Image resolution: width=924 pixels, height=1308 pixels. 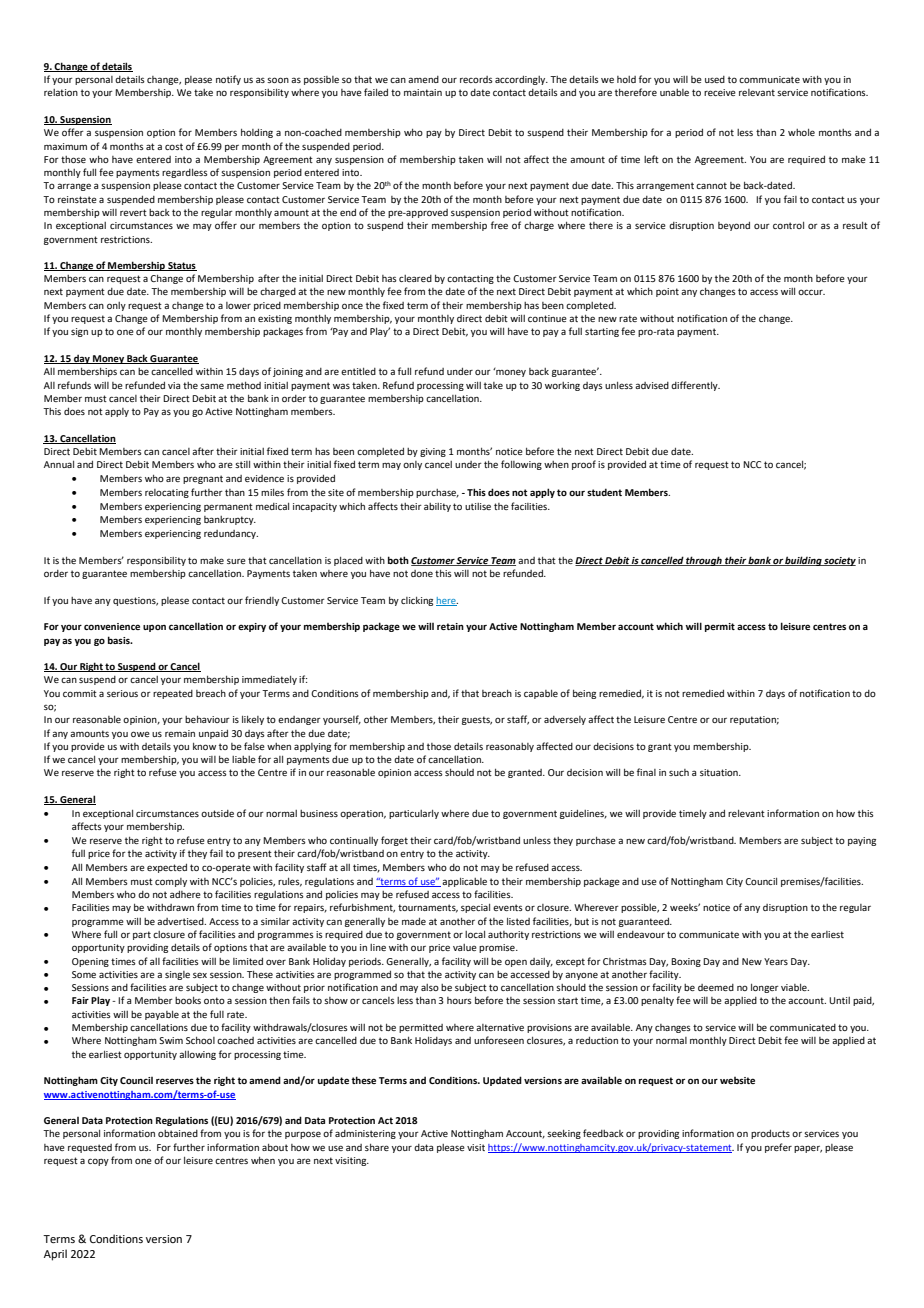 I want to click on reputation, so click(x=754, y=720).
